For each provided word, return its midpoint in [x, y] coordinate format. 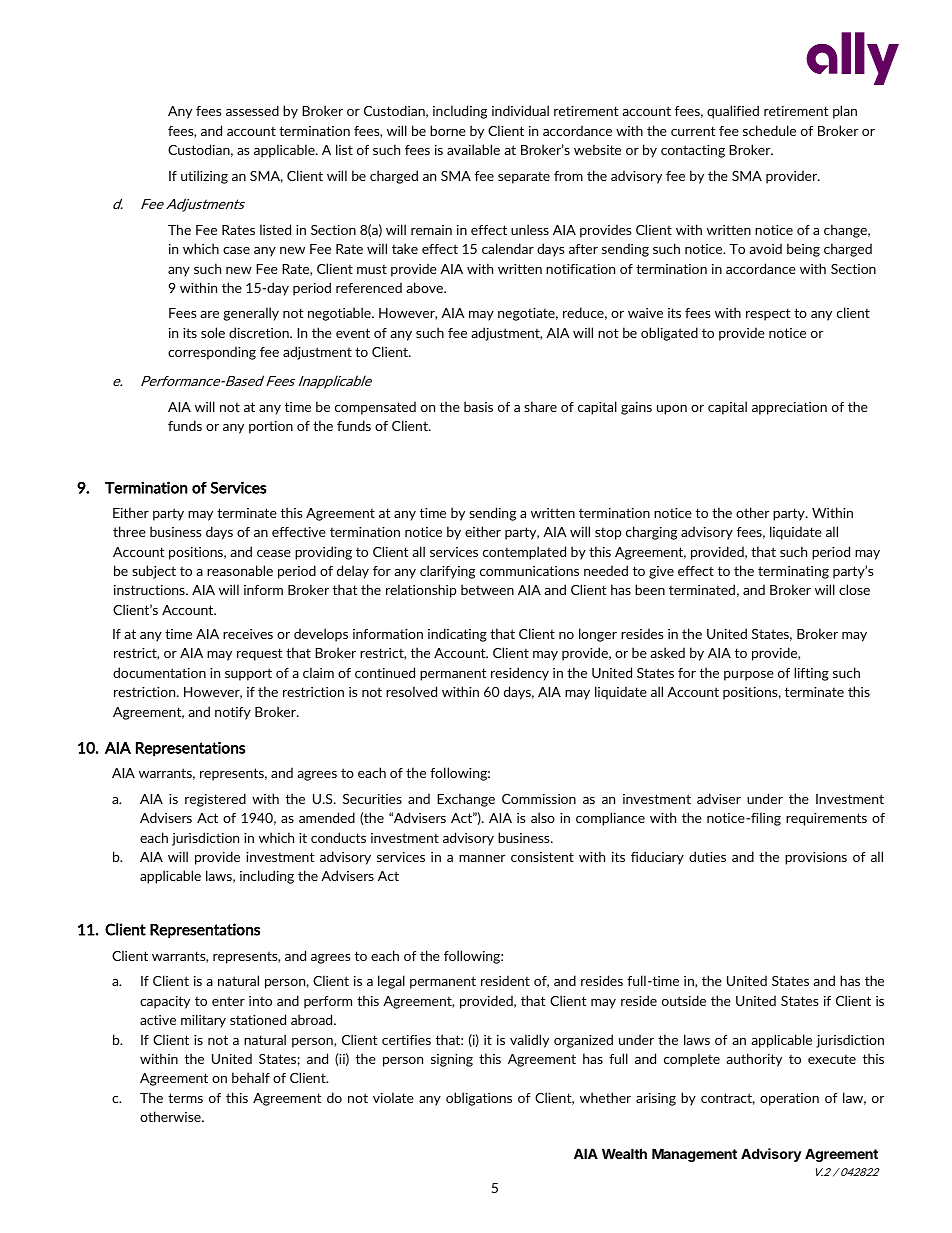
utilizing [204, 177]
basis [478, 406]
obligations [479, 1099]
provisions [816, 858]
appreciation [789, 408]
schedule [769, 130]
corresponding [212, 353]
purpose [749, 676]
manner [482, 858]
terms [185, 1098]
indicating [457, 635]
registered [215, 800]
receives [248, 634]
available [473, 149]
